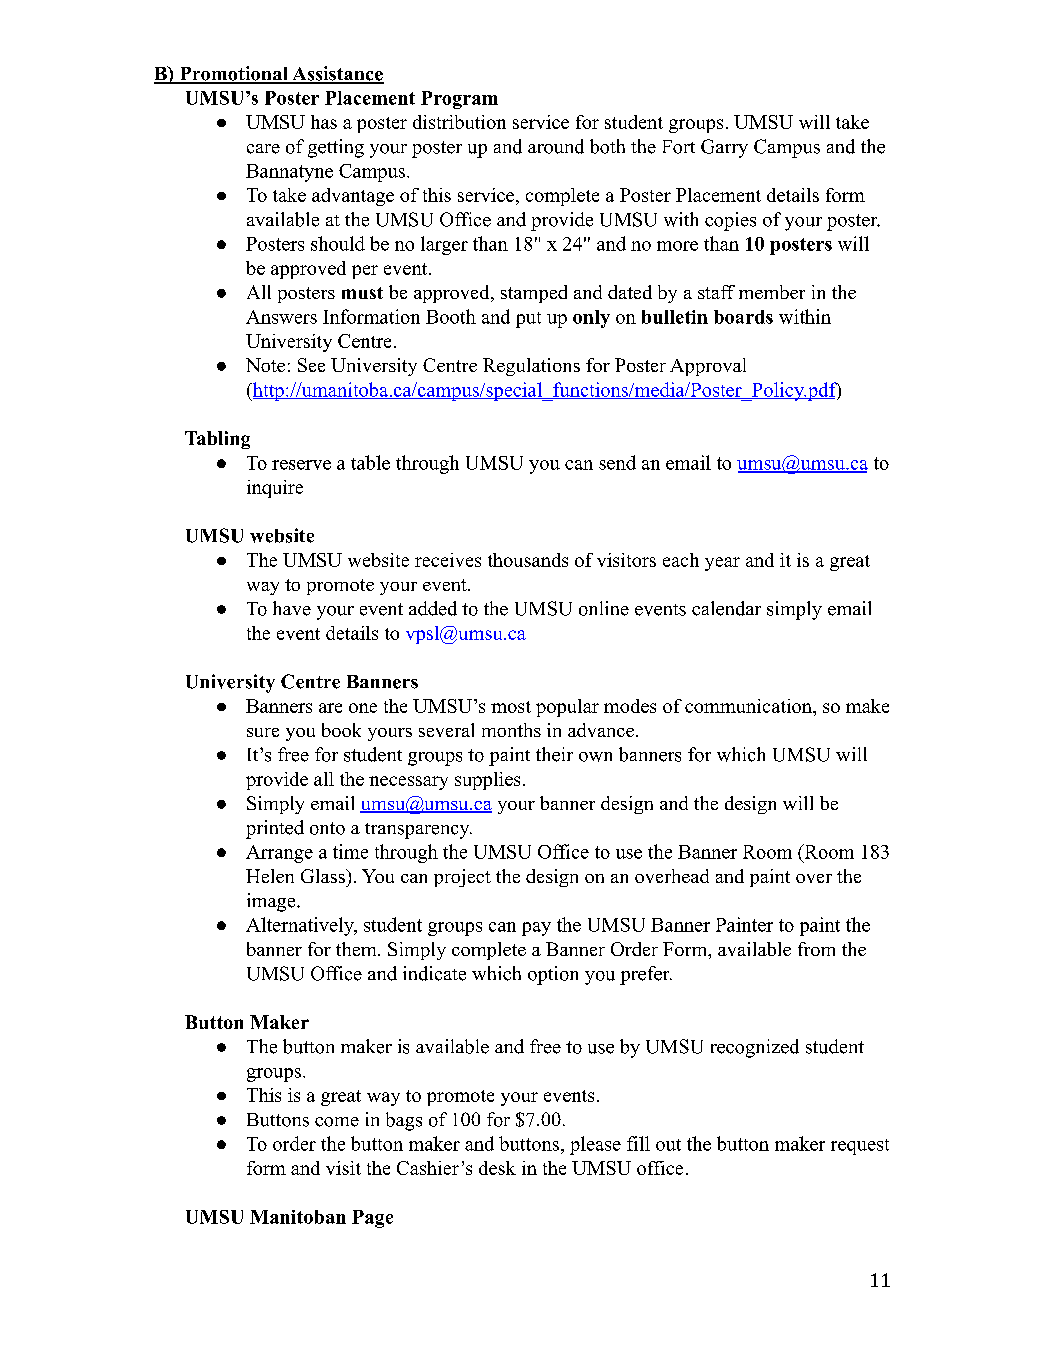 This page has width=1045, height=1352. Describe the element at coordinates (292, 608) in the page. I see `have` at that location.
